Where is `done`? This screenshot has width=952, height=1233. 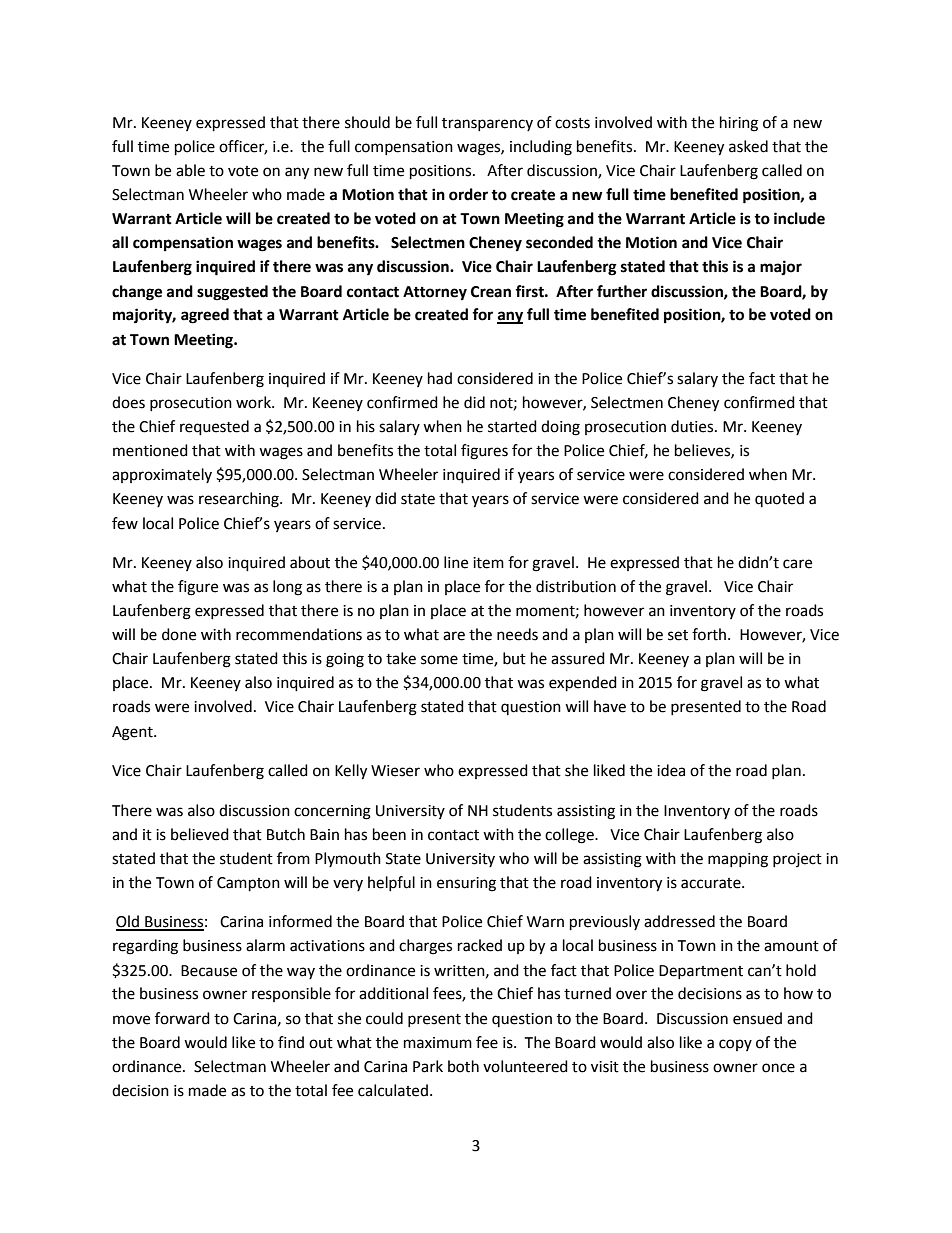 done is located at coordinates (179, 634).
